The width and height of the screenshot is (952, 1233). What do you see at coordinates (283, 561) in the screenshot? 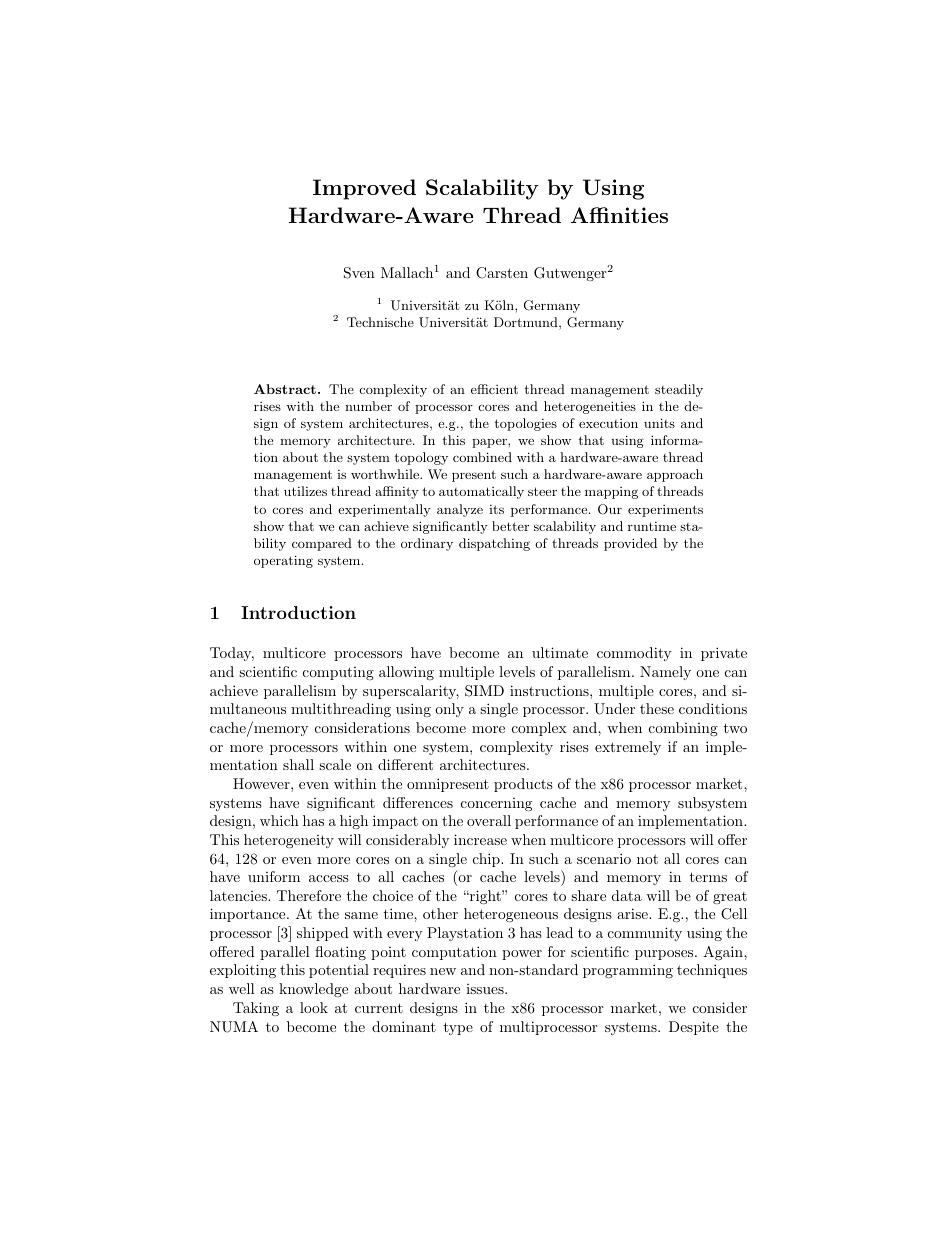
I see `operating` at bounding box center [283, 561].
